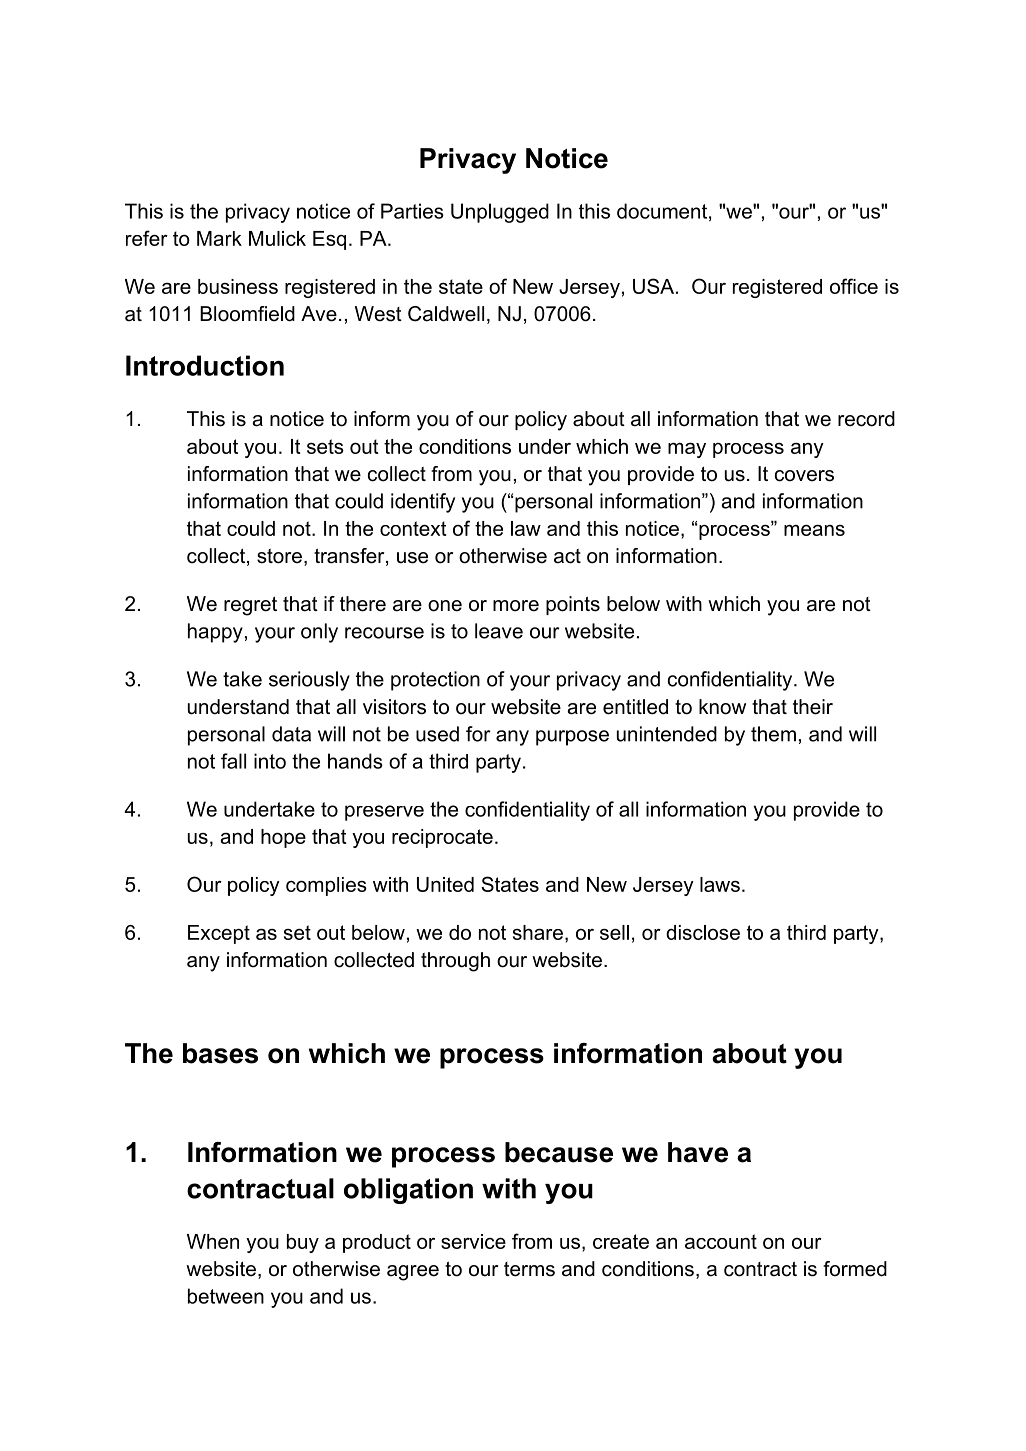  Describe the element at coordinates (538, 932) in the screenshot. I see `share` at that location.
